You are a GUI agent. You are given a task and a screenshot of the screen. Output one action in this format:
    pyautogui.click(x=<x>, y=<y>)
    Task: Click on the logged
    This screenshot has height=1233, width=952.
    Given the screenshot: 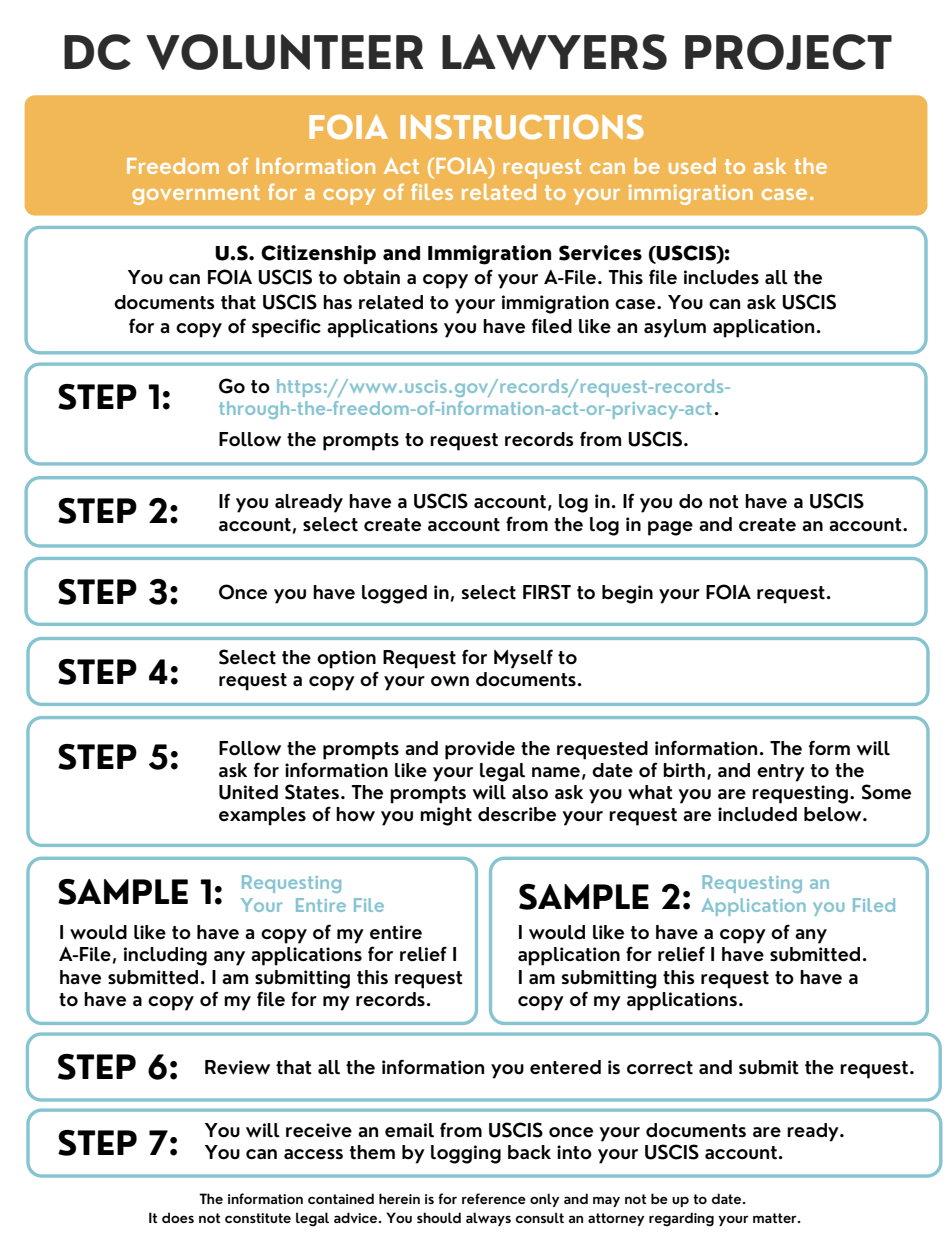 What is the action you would take?
    pyautogui.click(x=394, y=594)
